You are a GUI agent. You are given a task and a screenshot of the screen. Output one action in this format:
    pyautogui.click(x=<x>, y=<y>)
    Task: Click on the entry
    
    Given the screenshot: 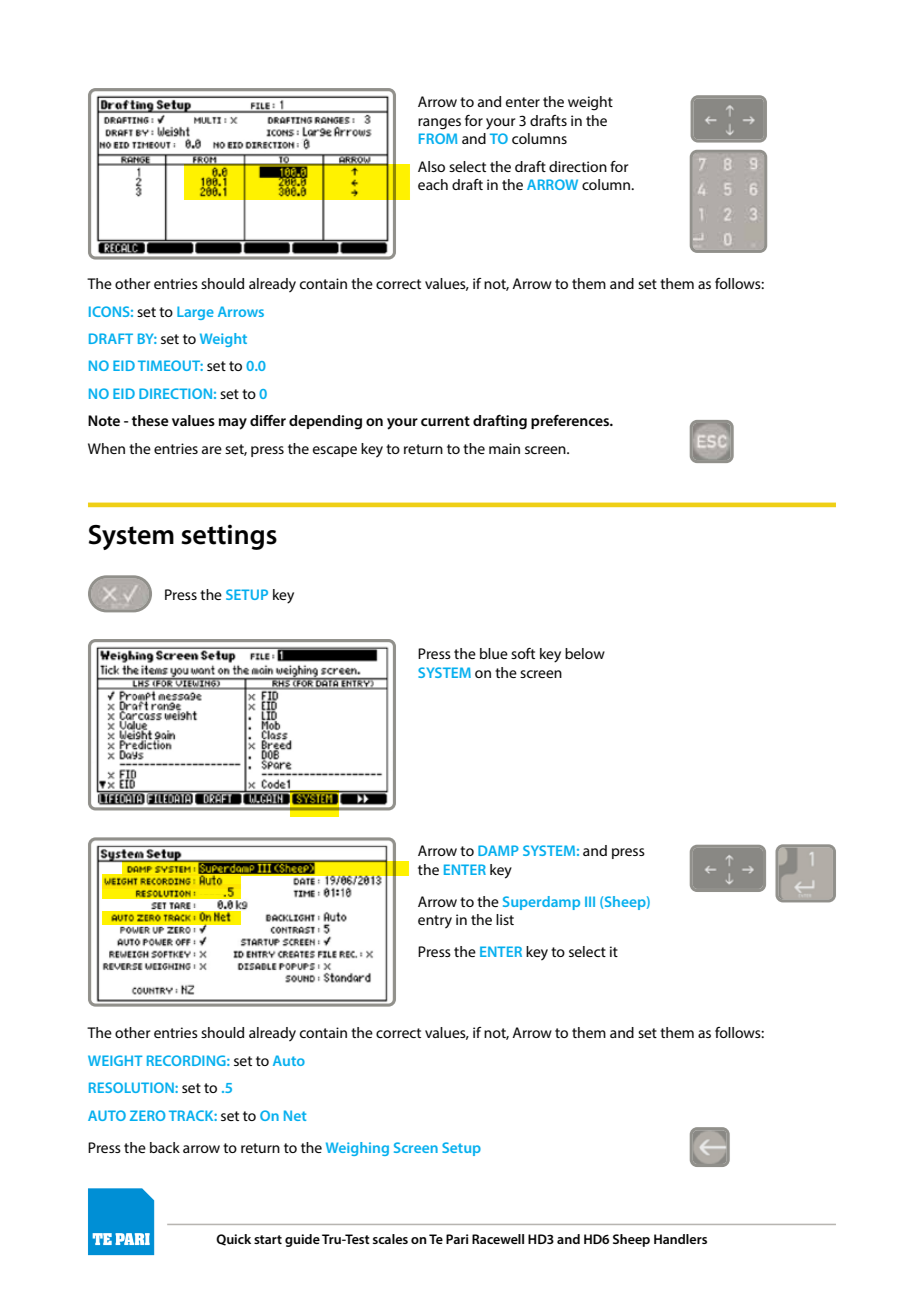 What is the action you would take?
    pyautogui.click(x=435, y=922)
